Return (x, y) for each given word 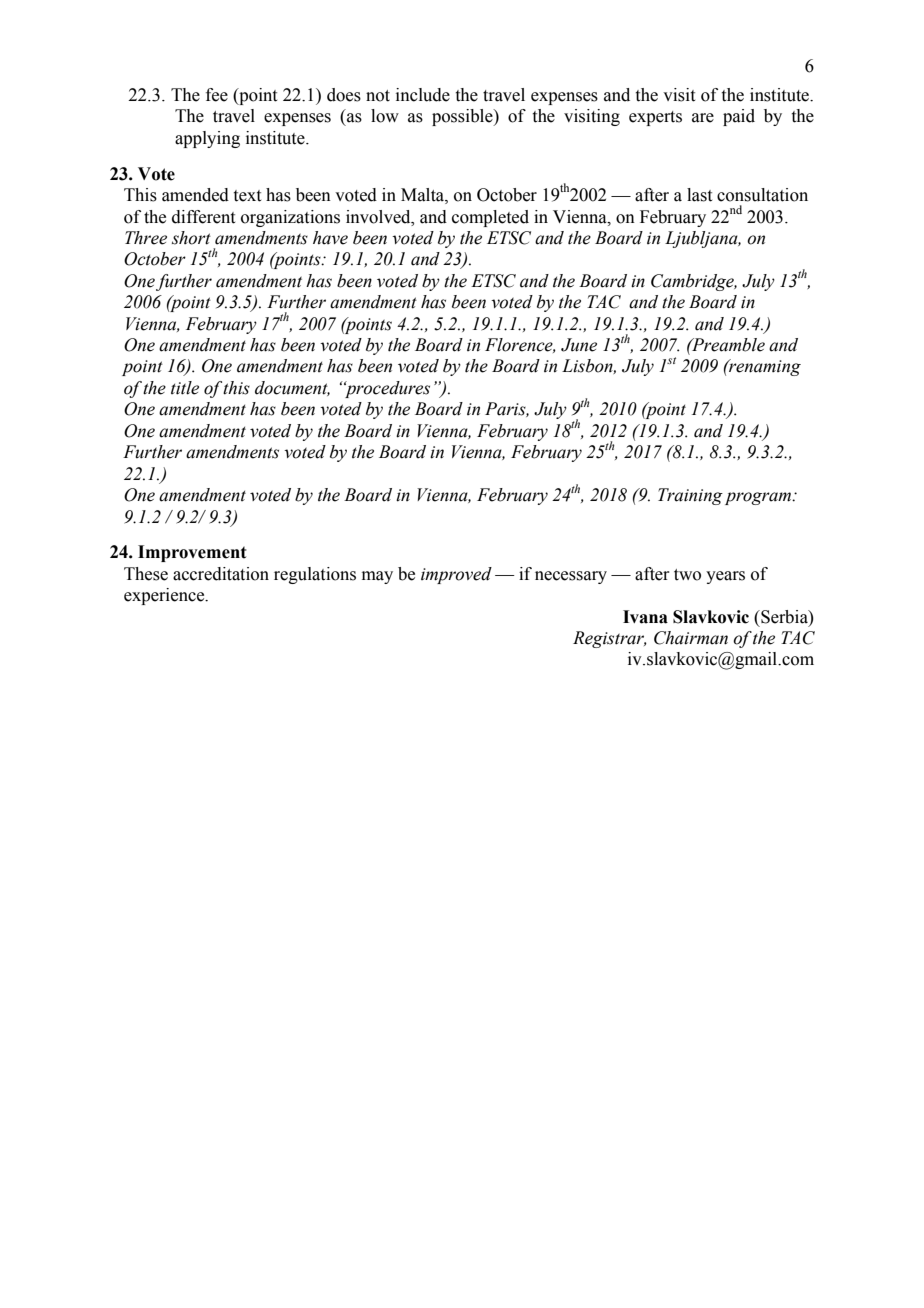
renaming (764, 367)
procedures (387, 389)
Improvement (192, 553)
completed (490, 218)
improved (456, 575)
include (423, 95)
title (185, 388)
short (191, 238)
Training (690, 496)
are (703, 118)
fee (217, 95)
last (699, 195)
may (377, 577)
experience (165, 596)
